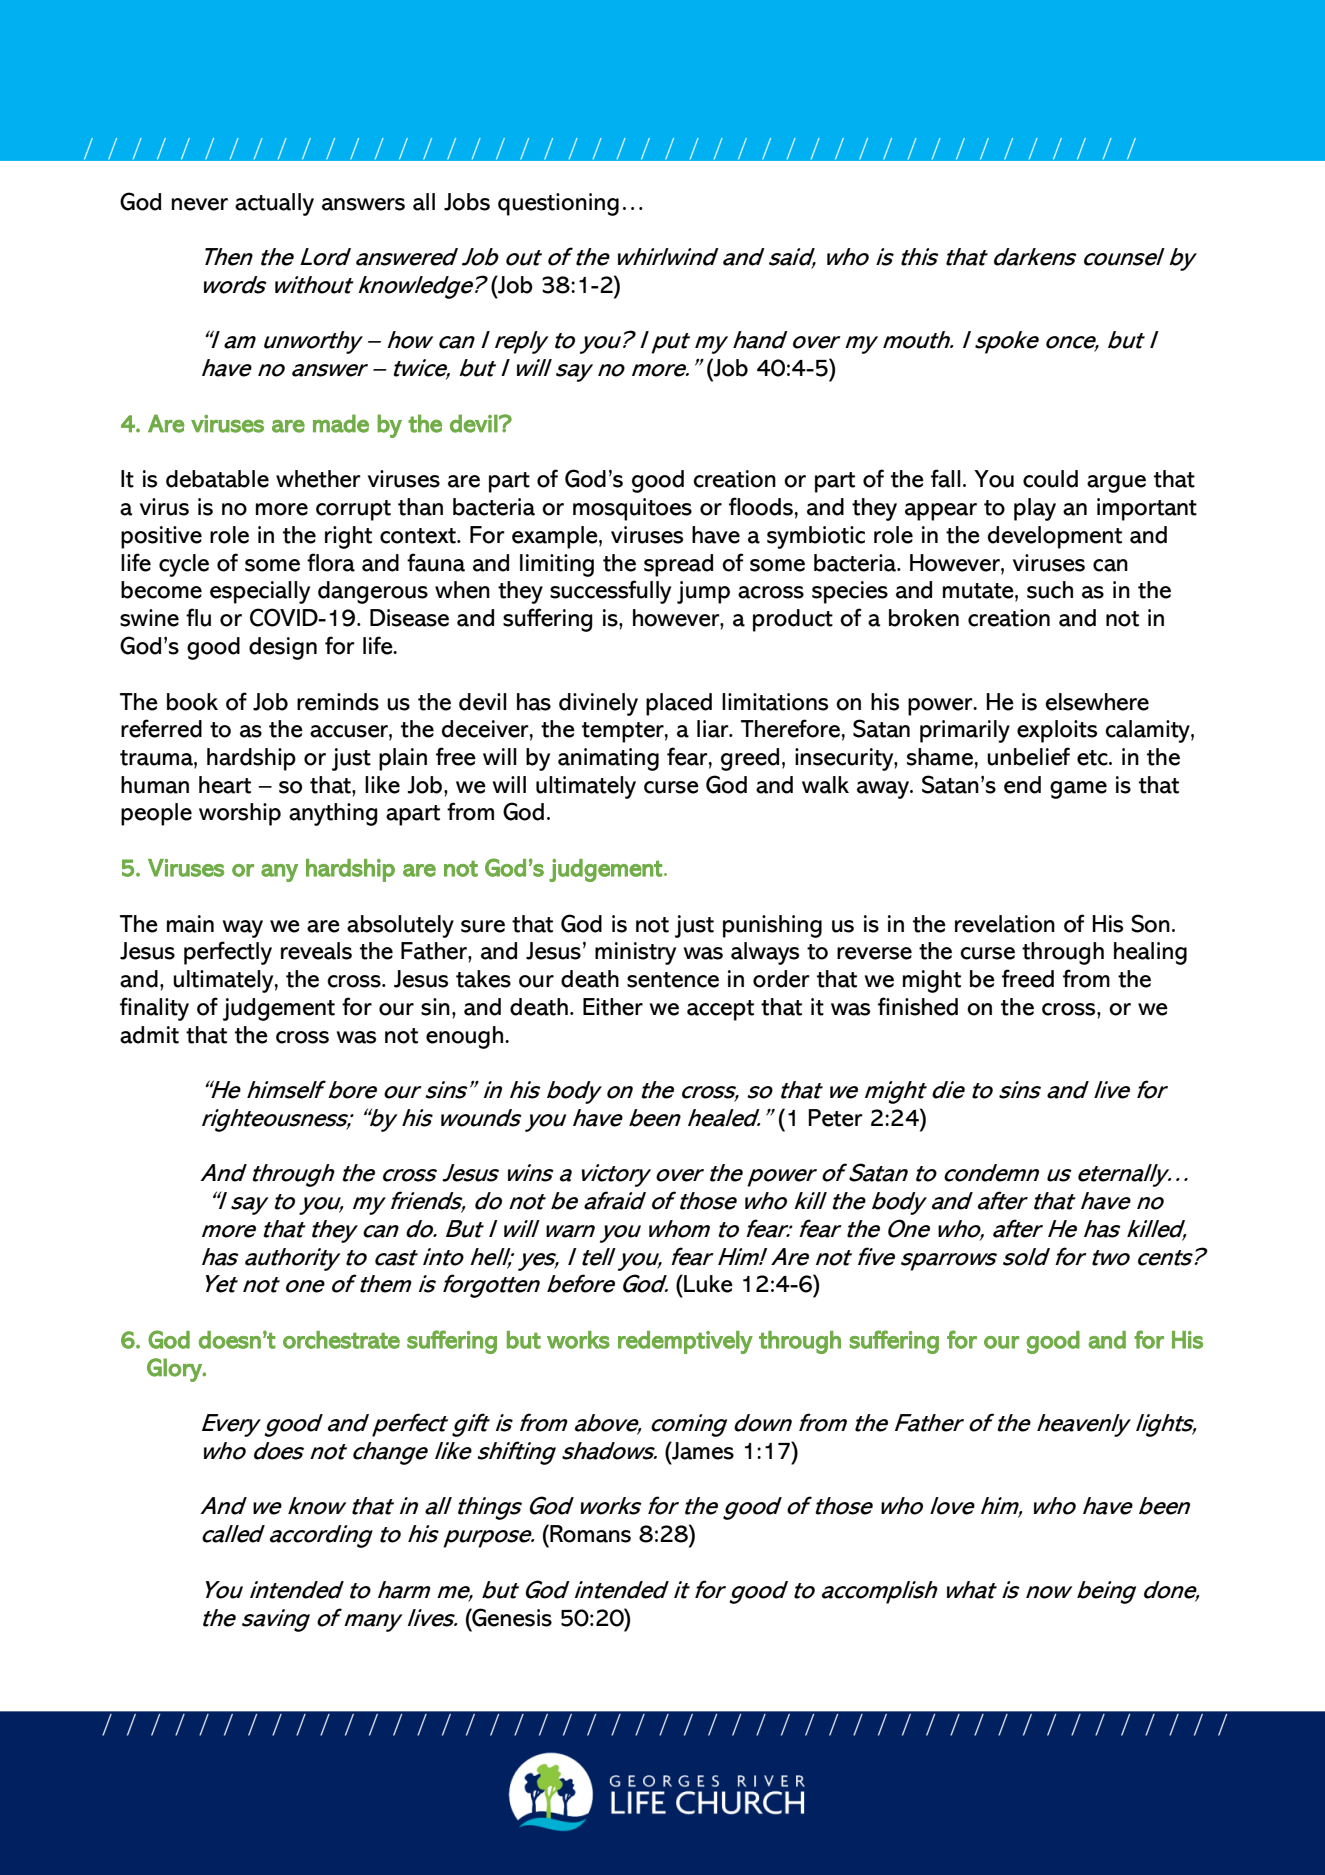 This screenshot has width=1325, height=1875. Describe the element at coordinates (1097, 702) in the screenshot. I see `elsewhere` at that location.
